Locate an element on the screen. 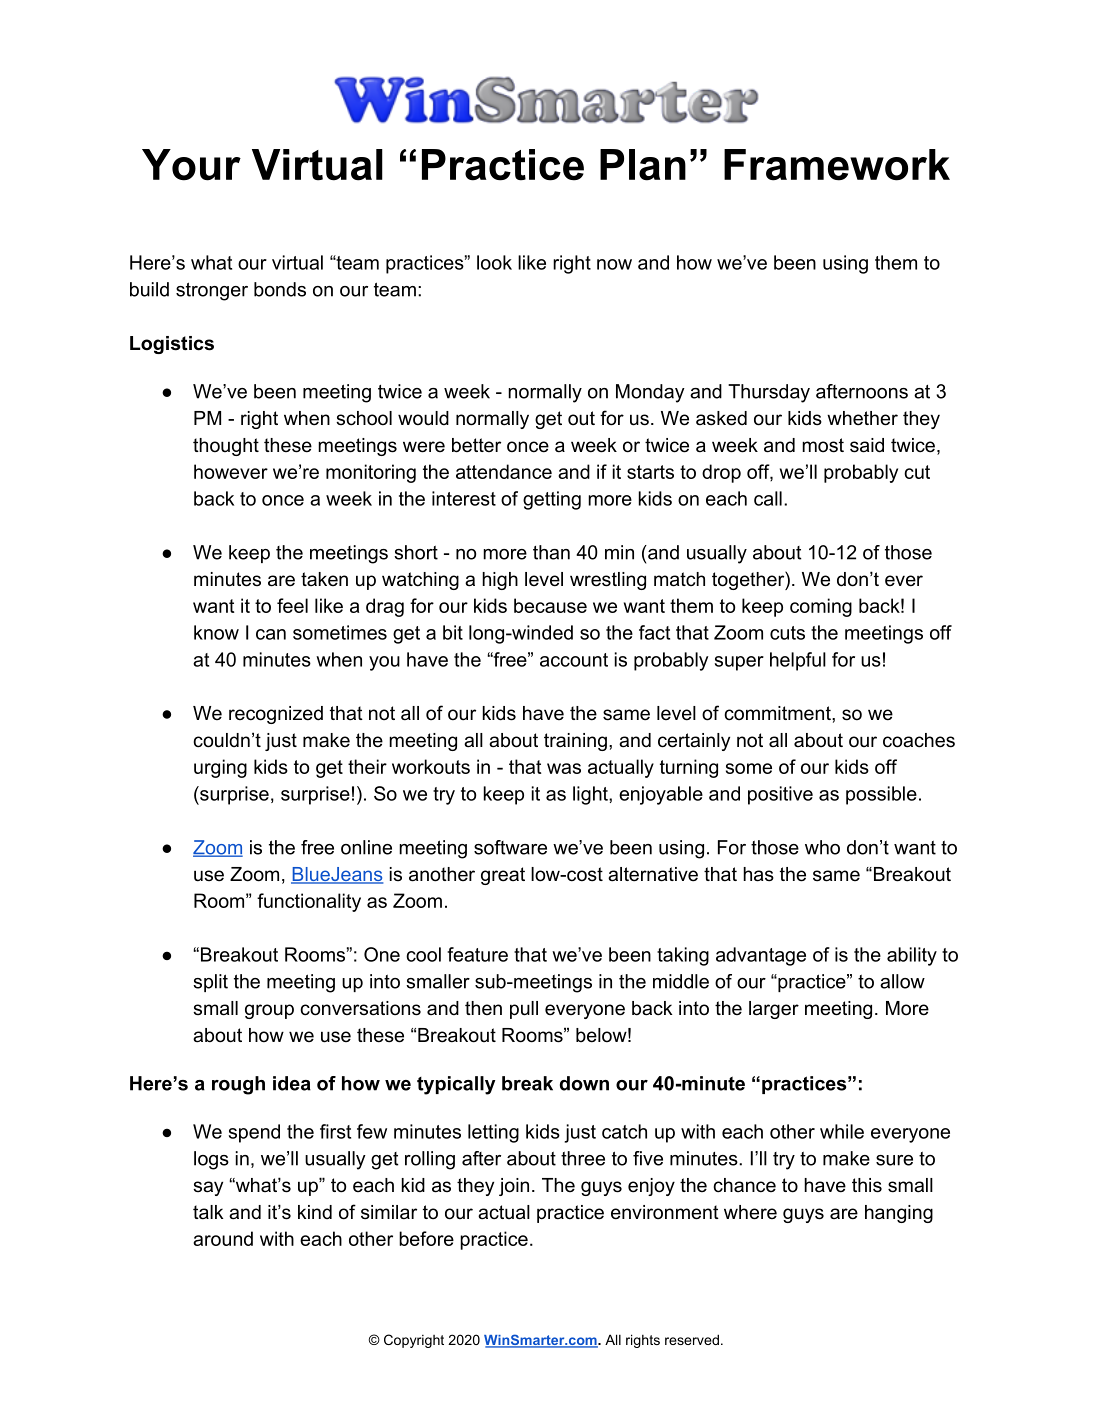 The width and height of the screenshot is (1094, 1416). look is located at coordinates (494, 262).
